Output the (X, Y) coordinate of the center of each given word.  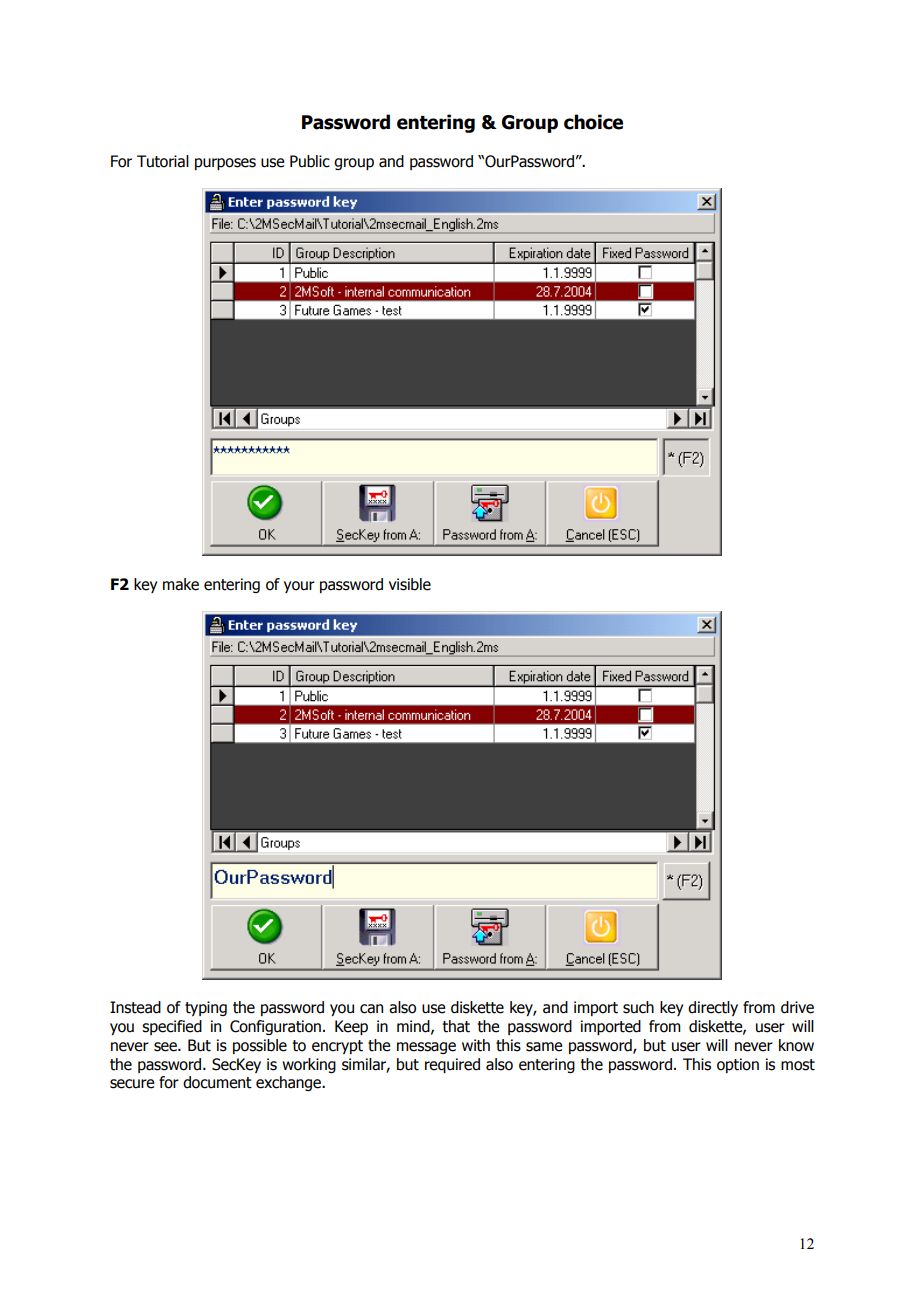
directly (713, 1008)
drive (797, 1007)
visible (410, 584)
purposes (225, 164)
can (371, 1009)
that (456, 1026)
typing (206, 1008)
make (181, 584)
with (476, 1045)
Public (310, 161)
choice (593, 122)
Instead (135, 1007)
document (217, 1082)
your (299, 587)
